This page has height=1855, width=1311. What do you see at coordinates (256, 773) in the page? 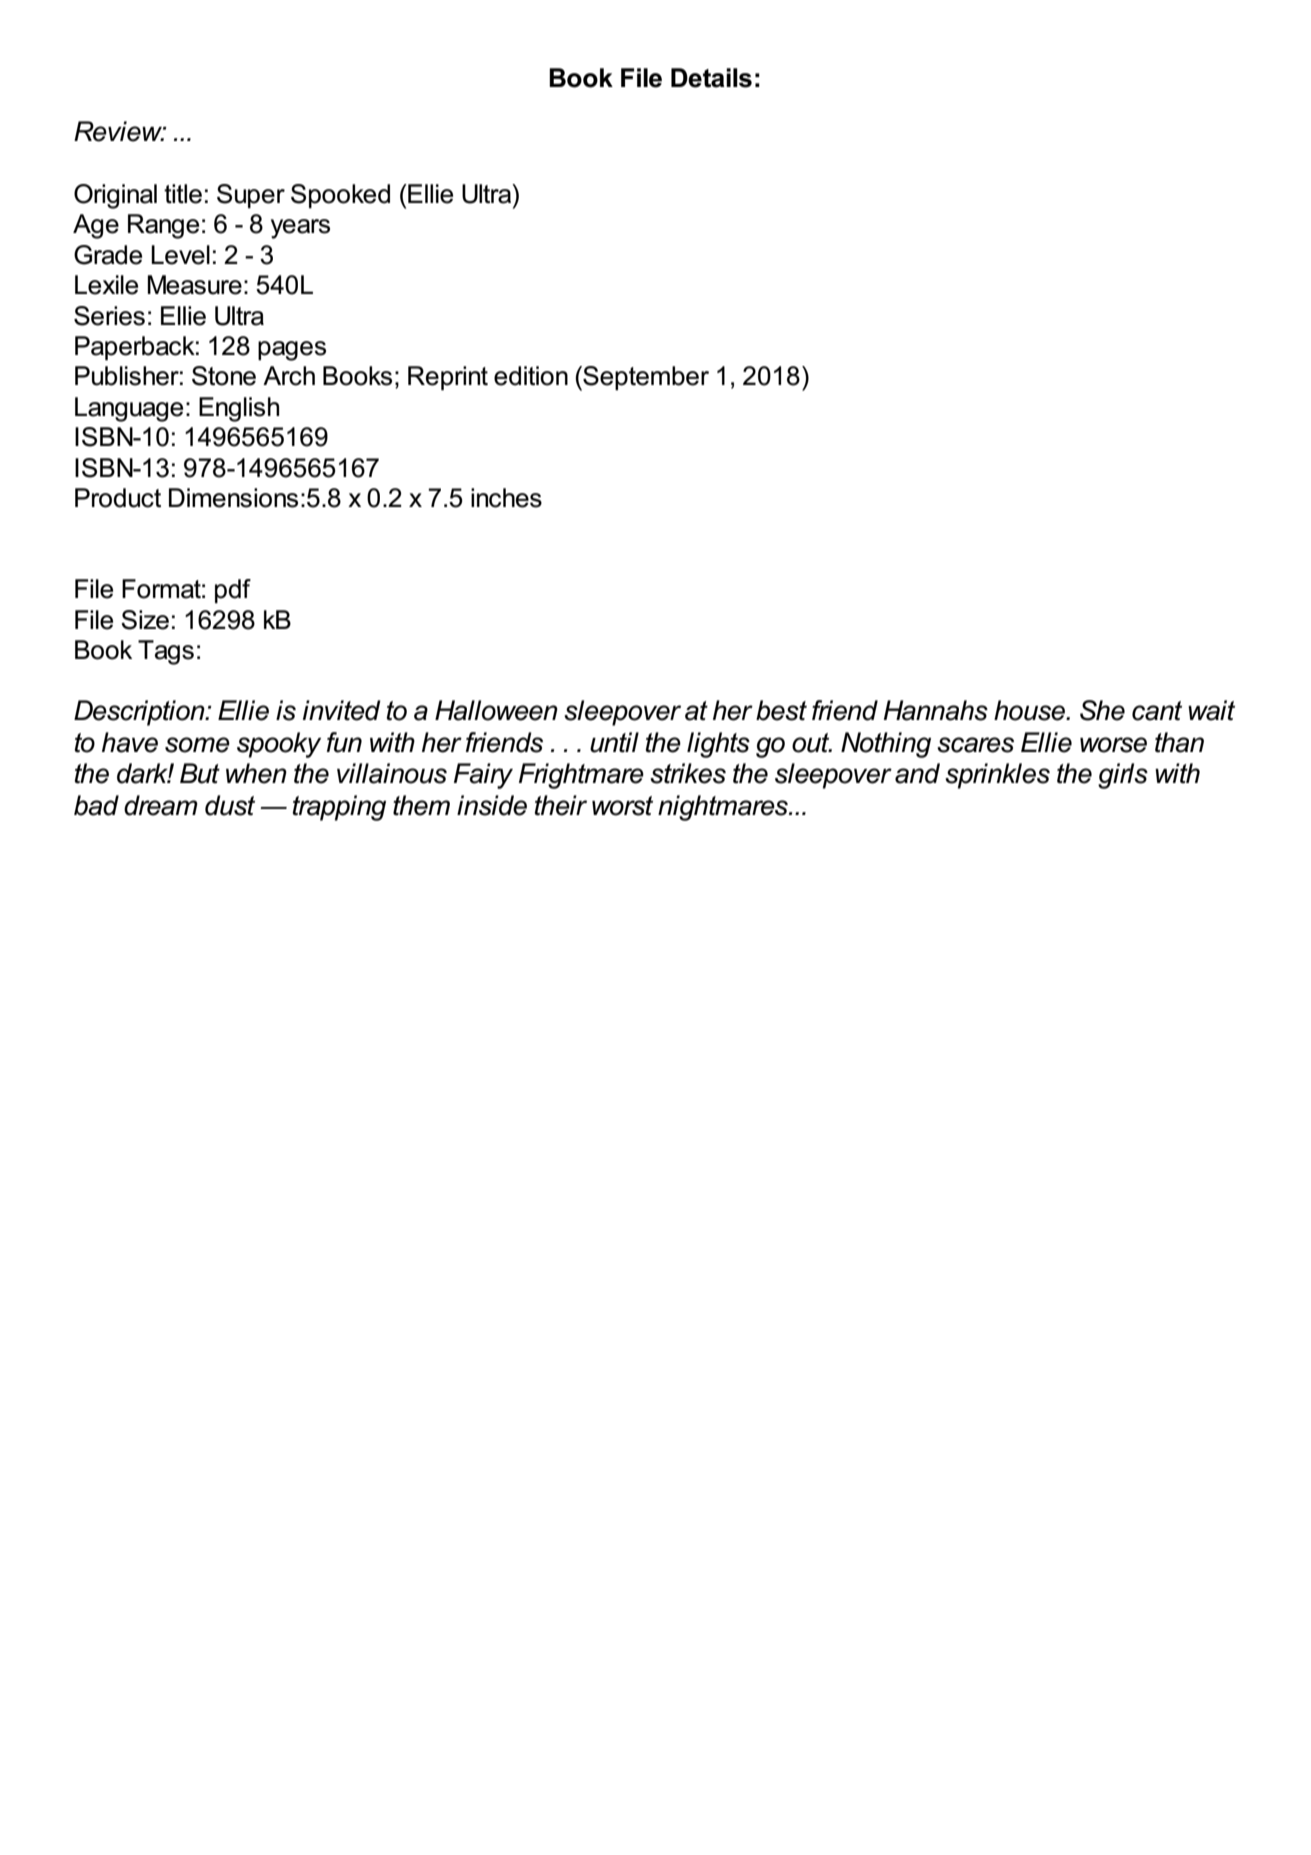
I see `when` at bounding box center [256, 773].
